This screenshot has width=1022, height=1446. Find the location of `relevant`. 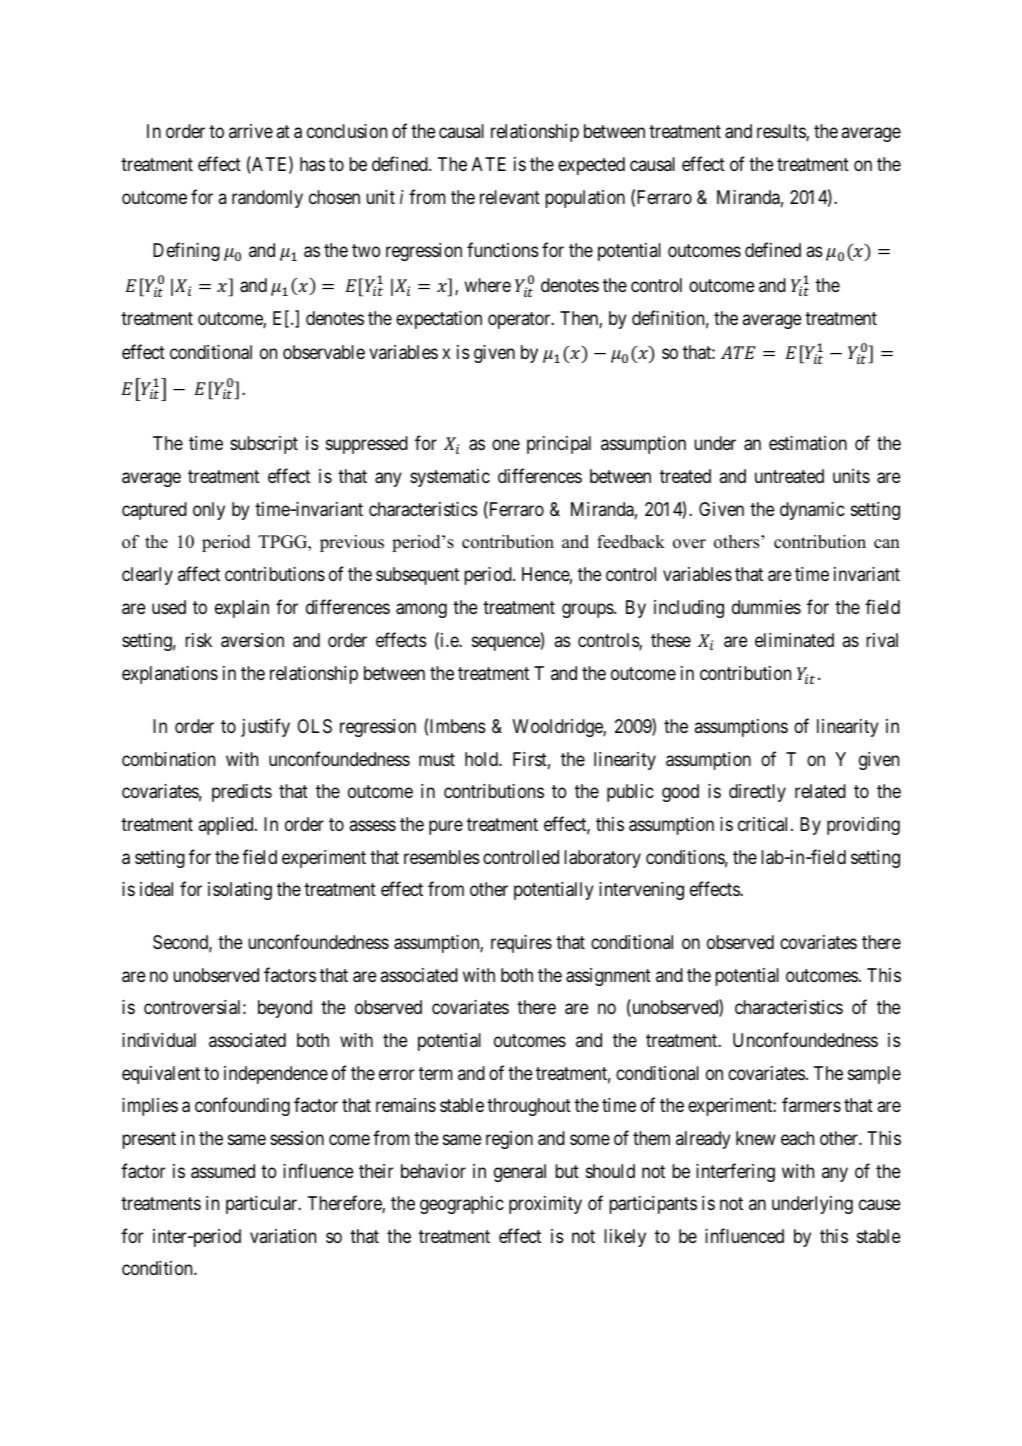

relevant is located at coordinates (510, 197).
